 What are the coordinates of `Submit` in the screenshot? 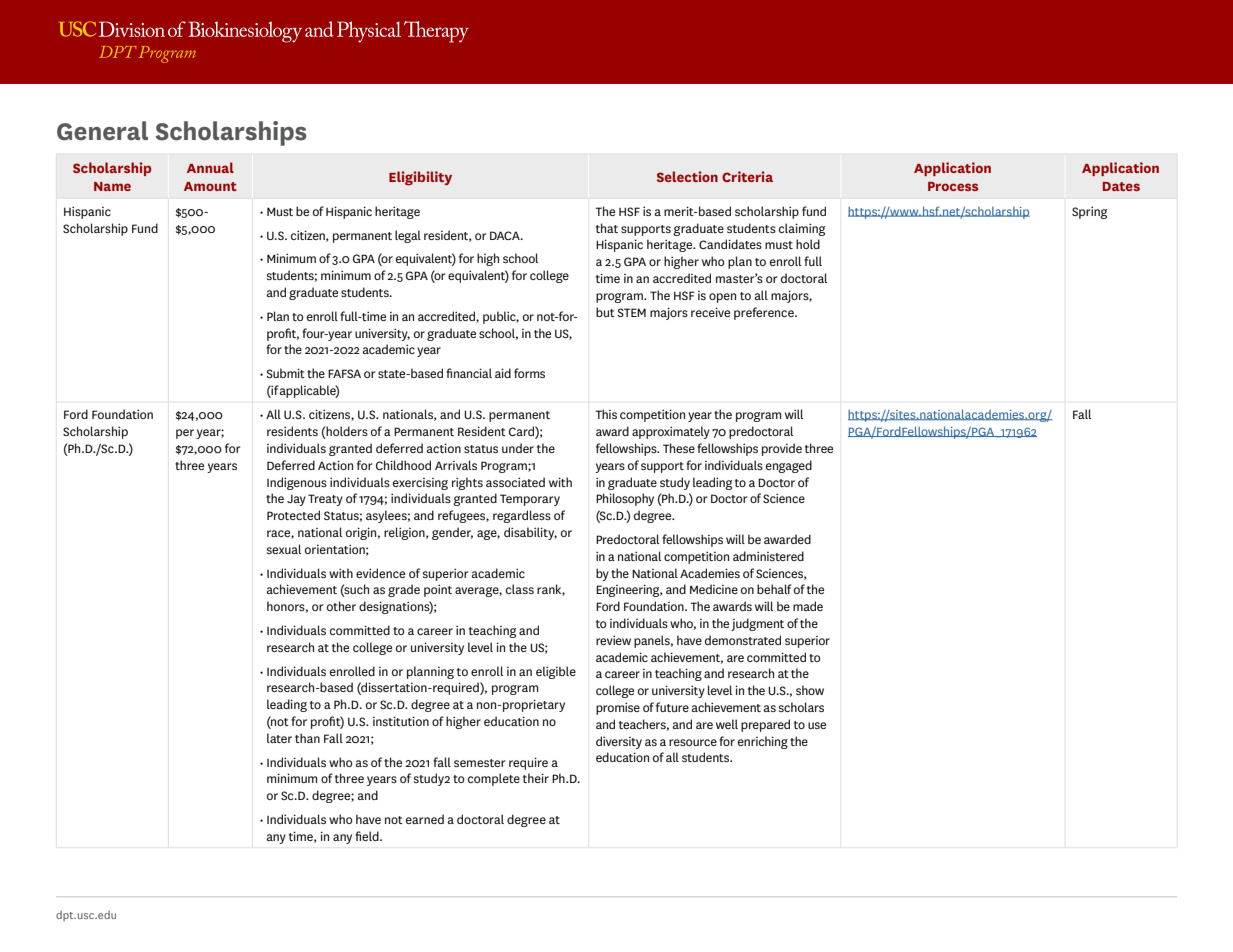 It's located at (285, 373).
